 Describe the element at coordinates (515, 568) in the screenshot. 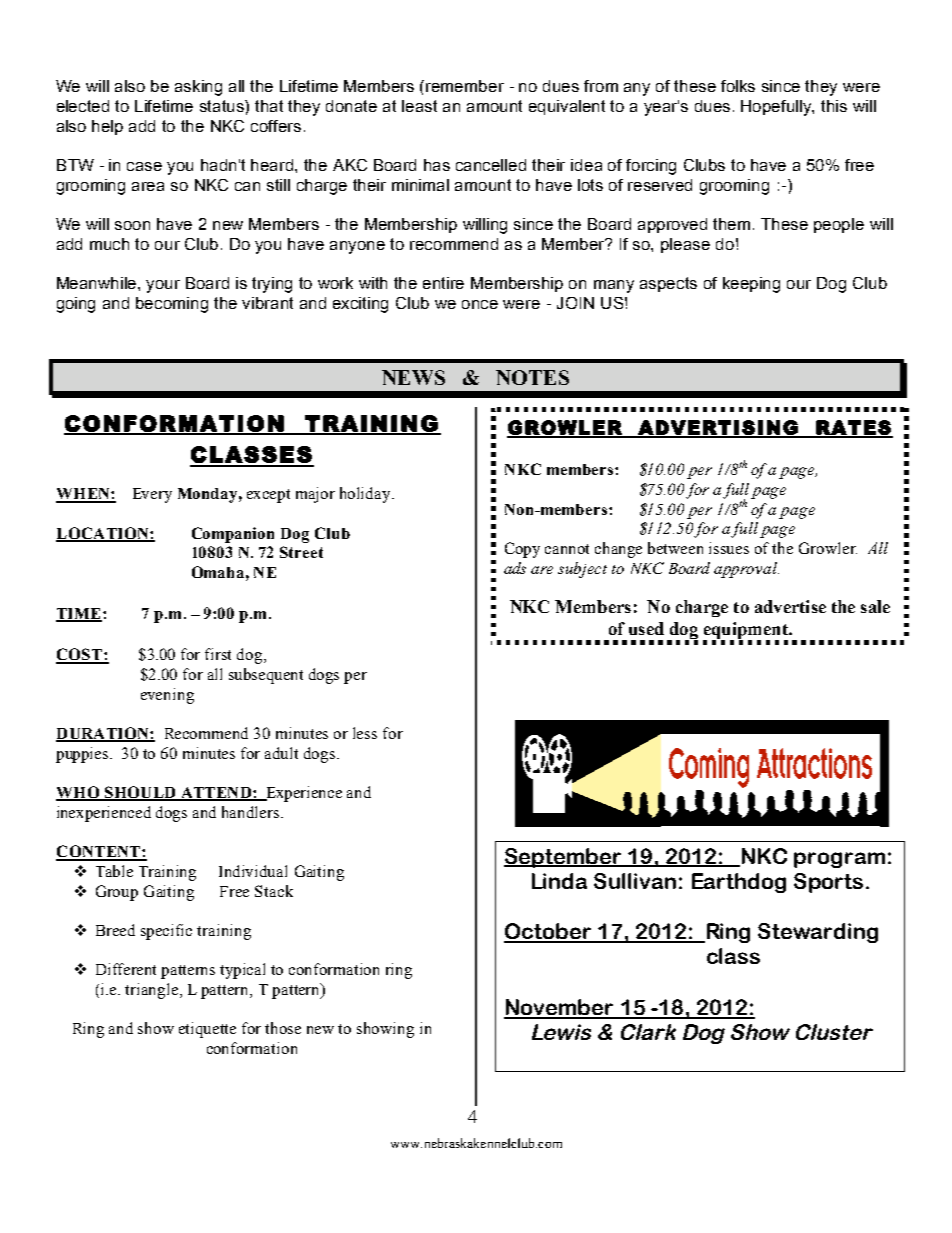

I see `ads` at that location.
